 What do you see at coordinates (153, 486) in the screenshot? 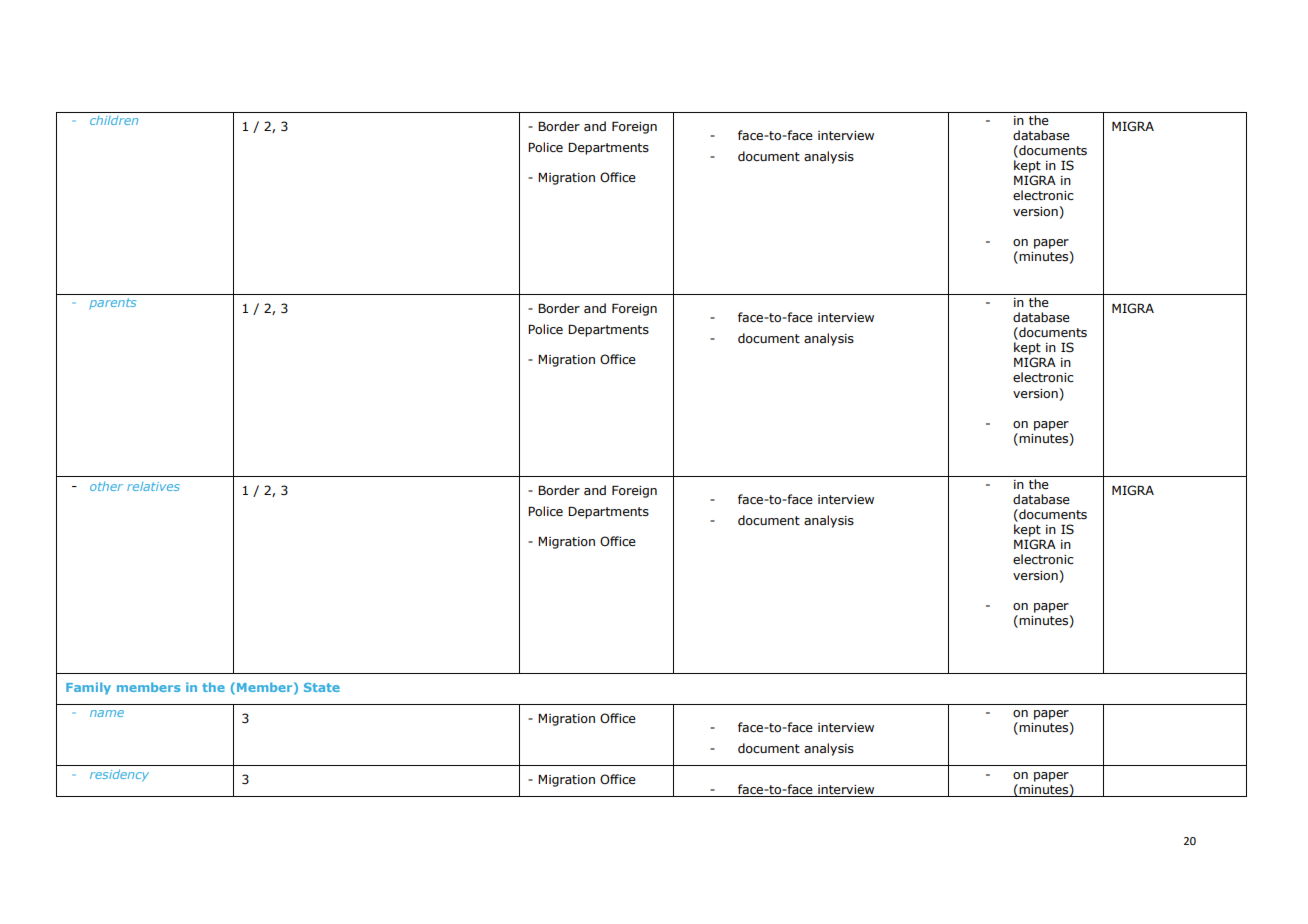
I see `relatives` at bounding box center [153, 486].
